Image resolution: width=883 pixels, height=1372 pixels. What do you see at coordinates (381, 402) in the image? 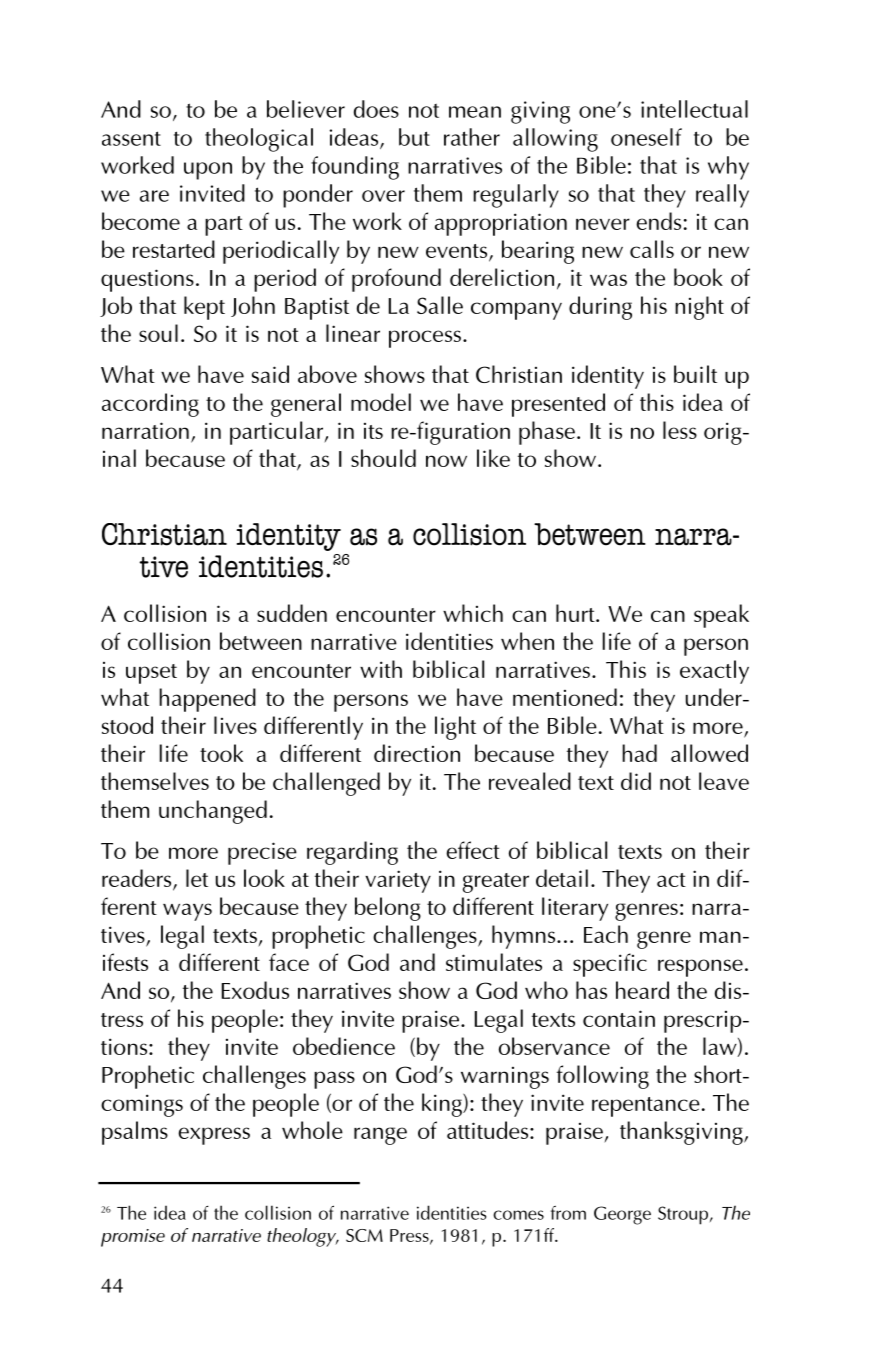
I see `model` at bounding box center [381, 402].
